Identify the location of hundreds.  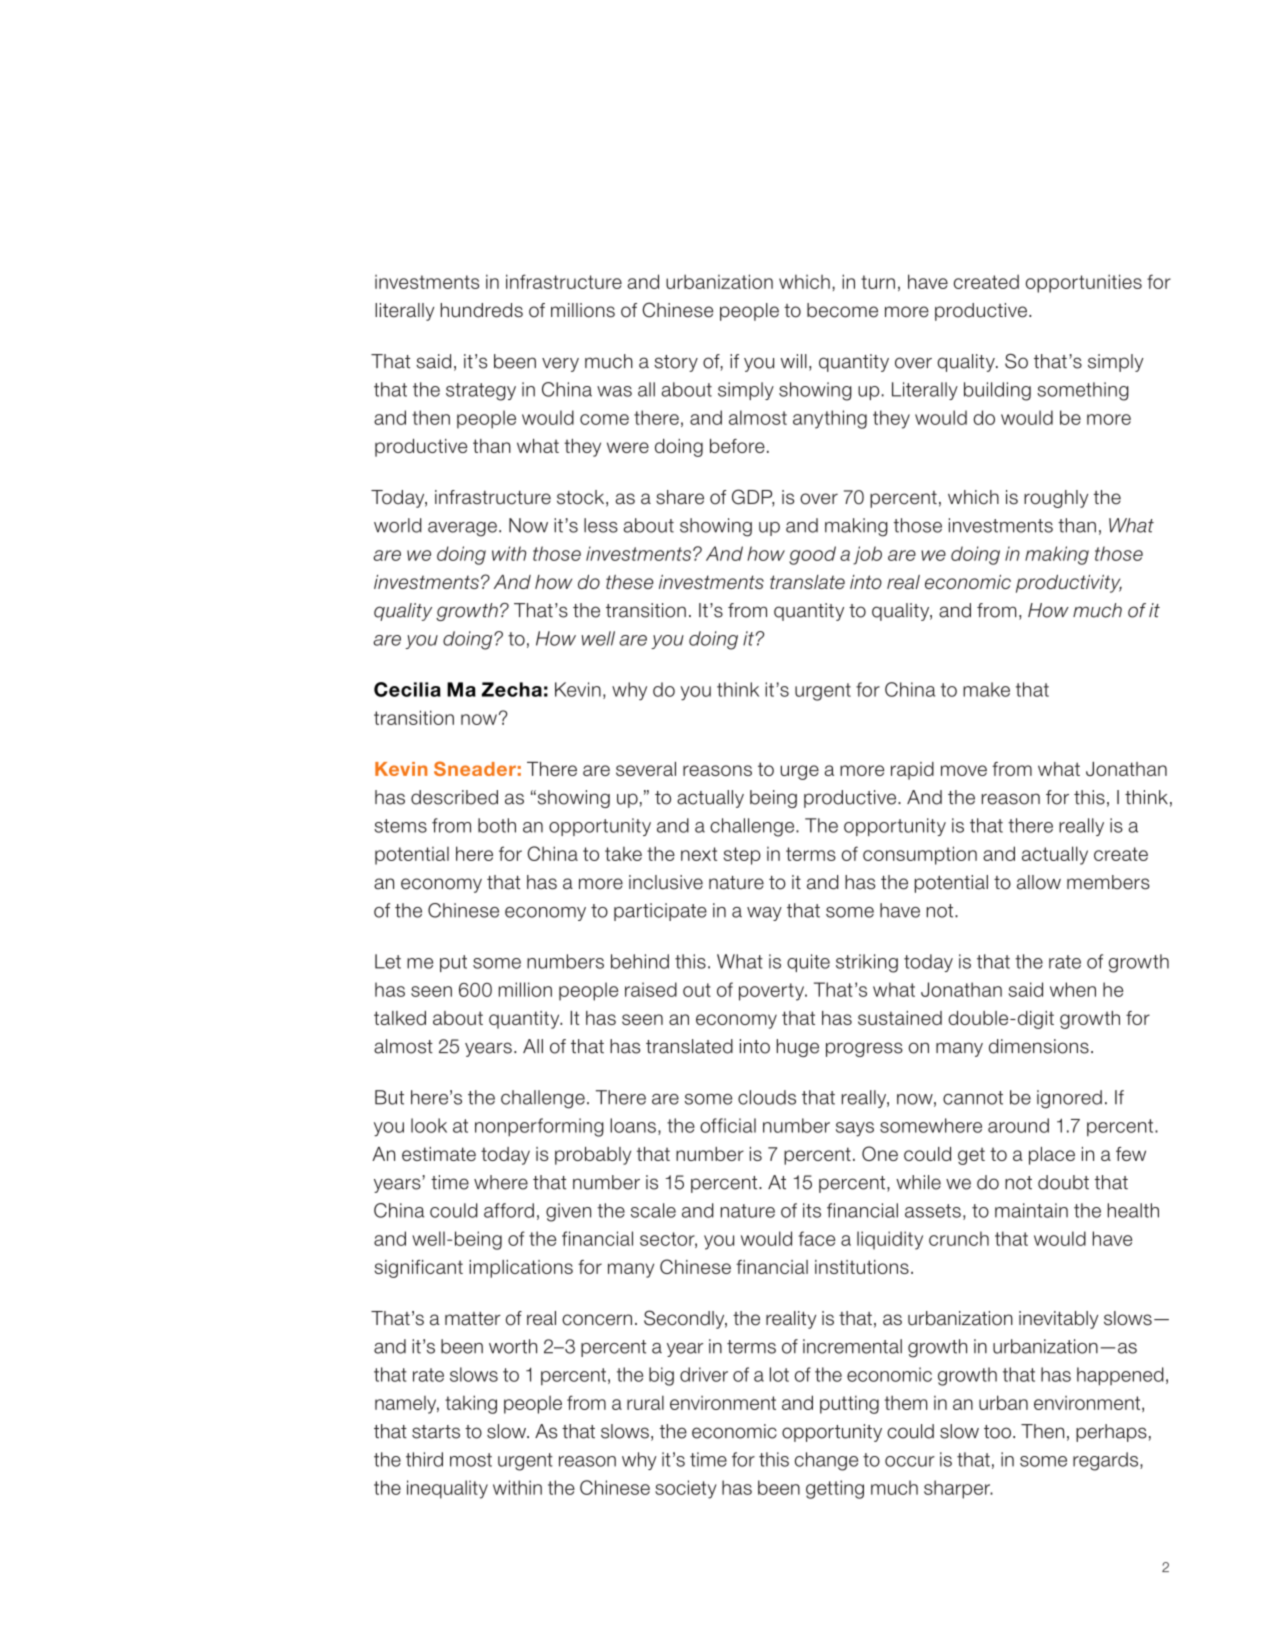
(482, 310).
